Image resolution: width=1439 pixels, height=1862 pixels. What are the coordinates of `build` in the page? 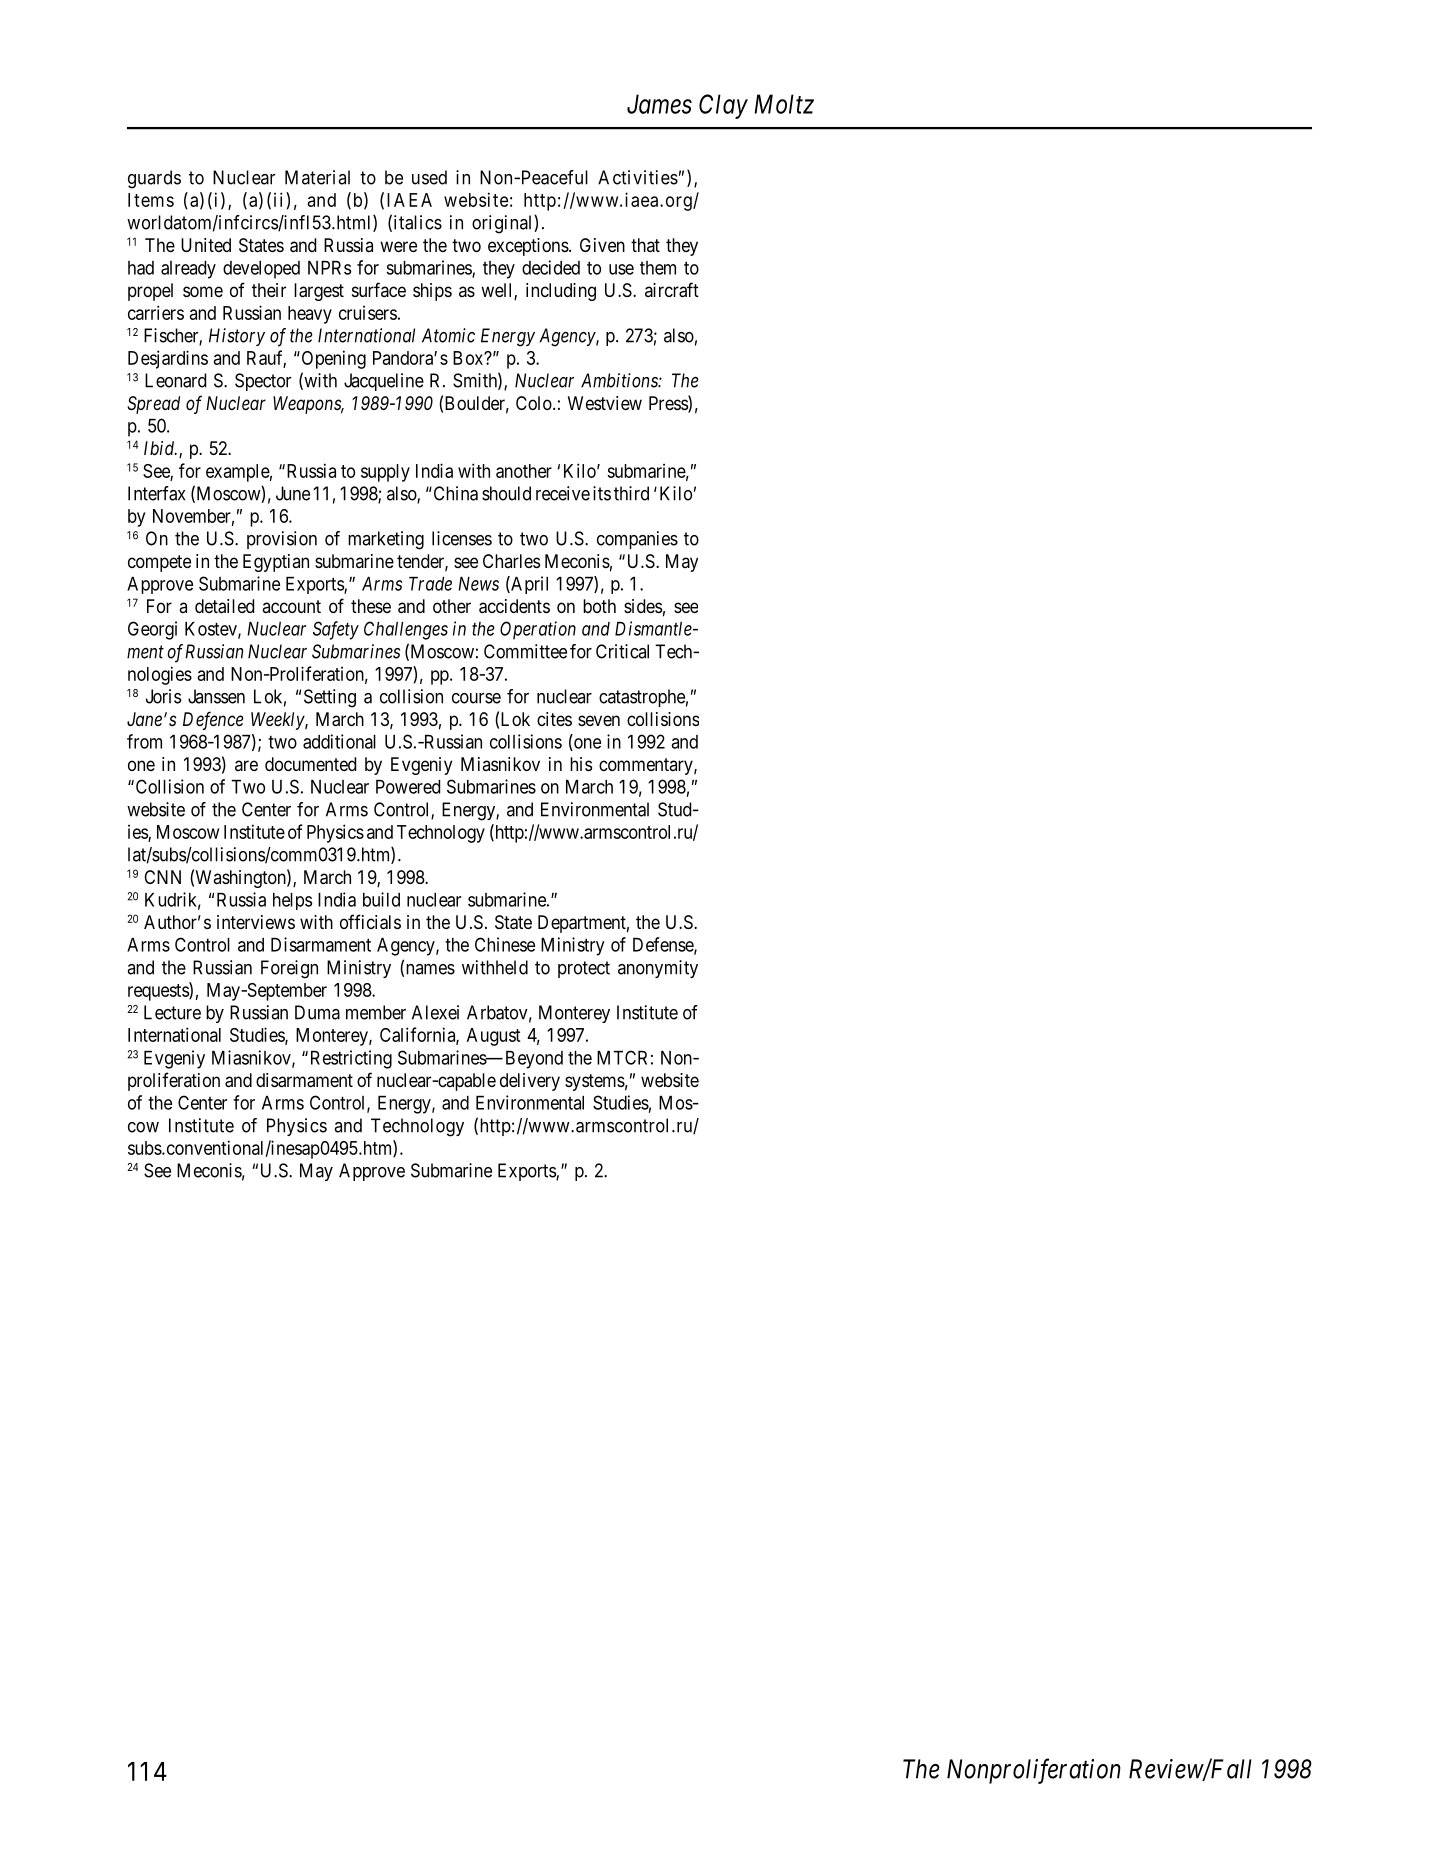 It's located at (381, 899).
